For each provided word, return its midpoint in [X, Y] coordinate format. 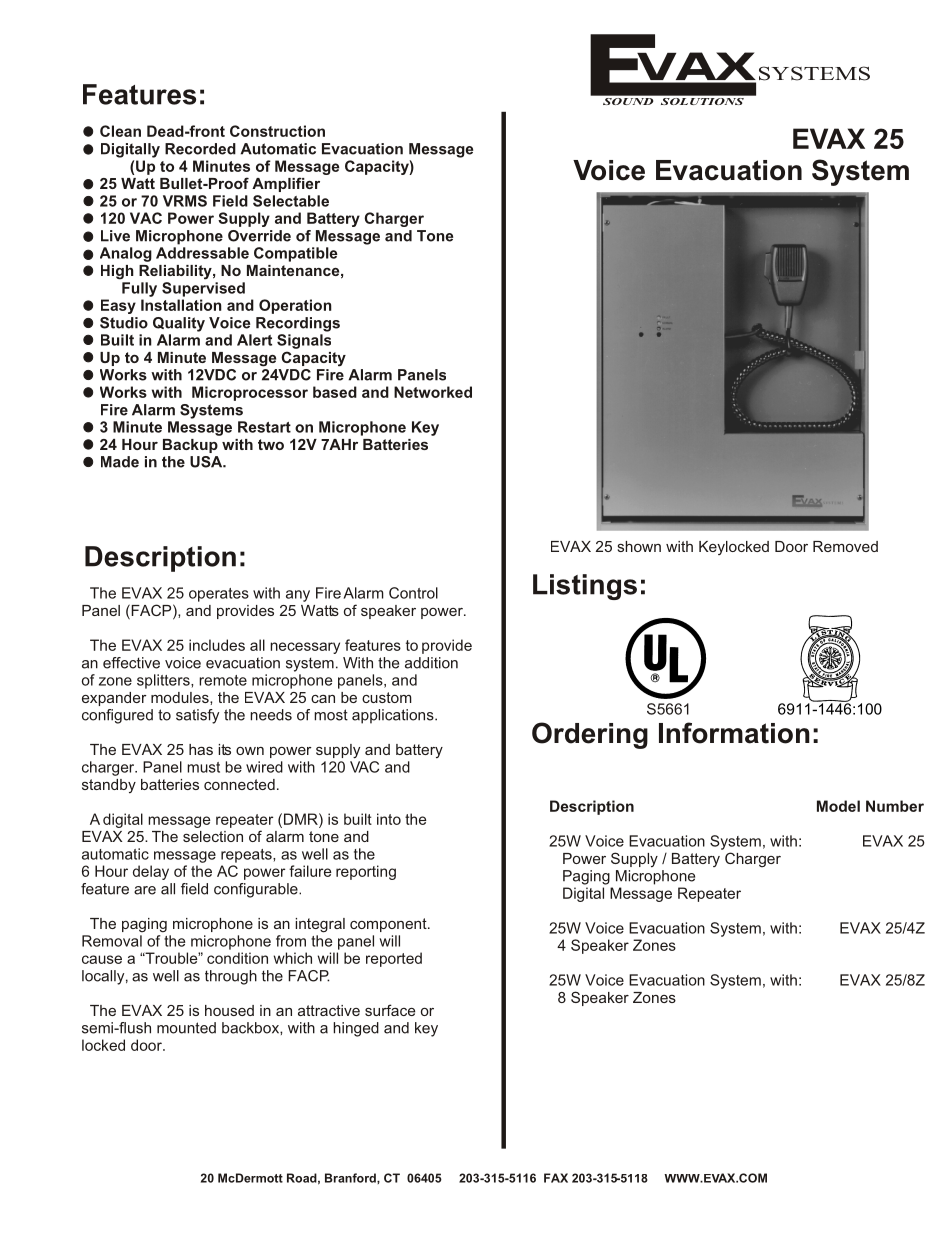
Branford [351, 1178]
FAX [556, 1178]
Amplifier [286, 184]
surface [390, 1010]
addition [431, 663]
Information [734, 733]
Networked [433, 392]
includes [217, 645]
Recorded [200, 149]
